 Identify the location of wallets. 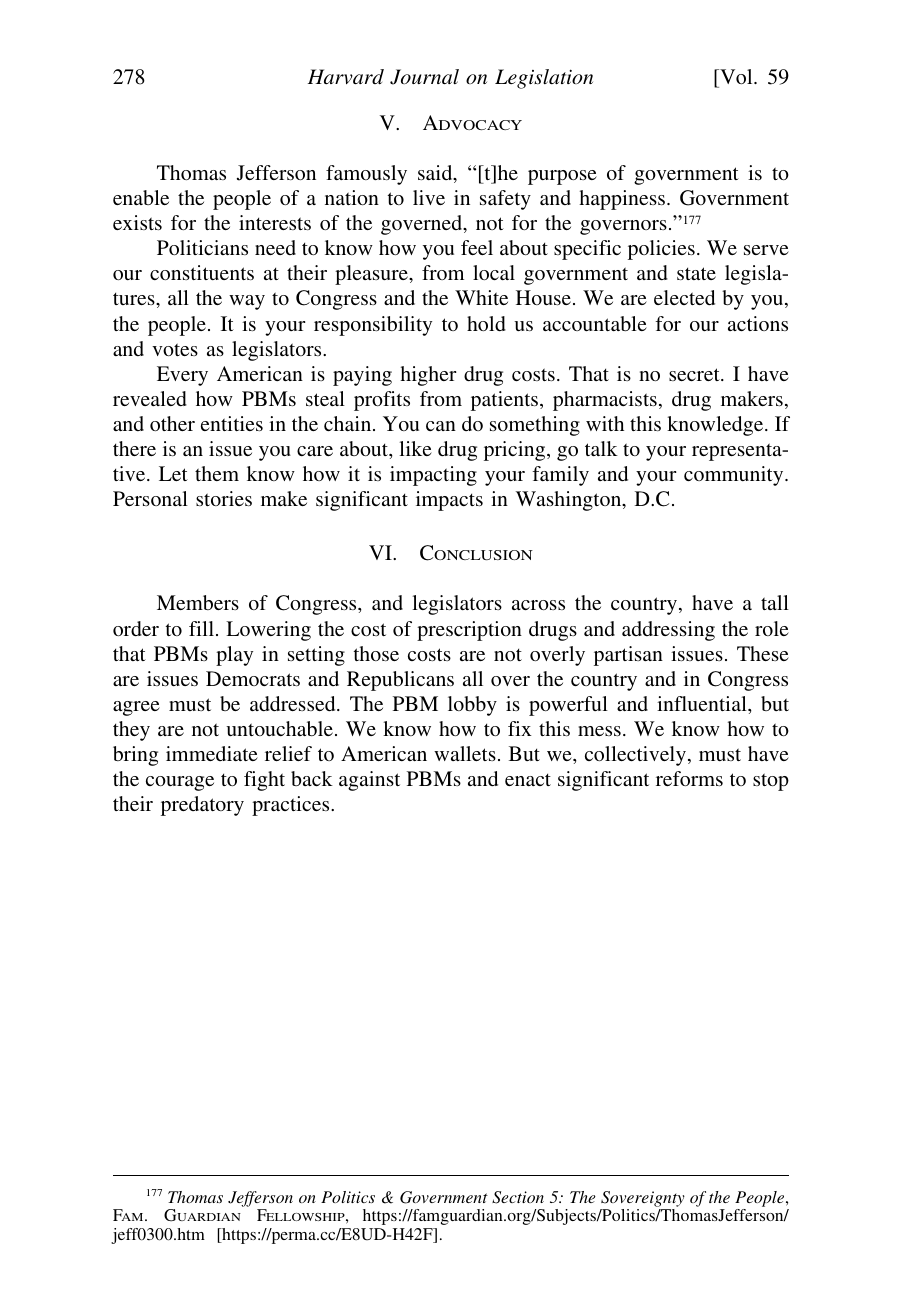
(465, 753).
